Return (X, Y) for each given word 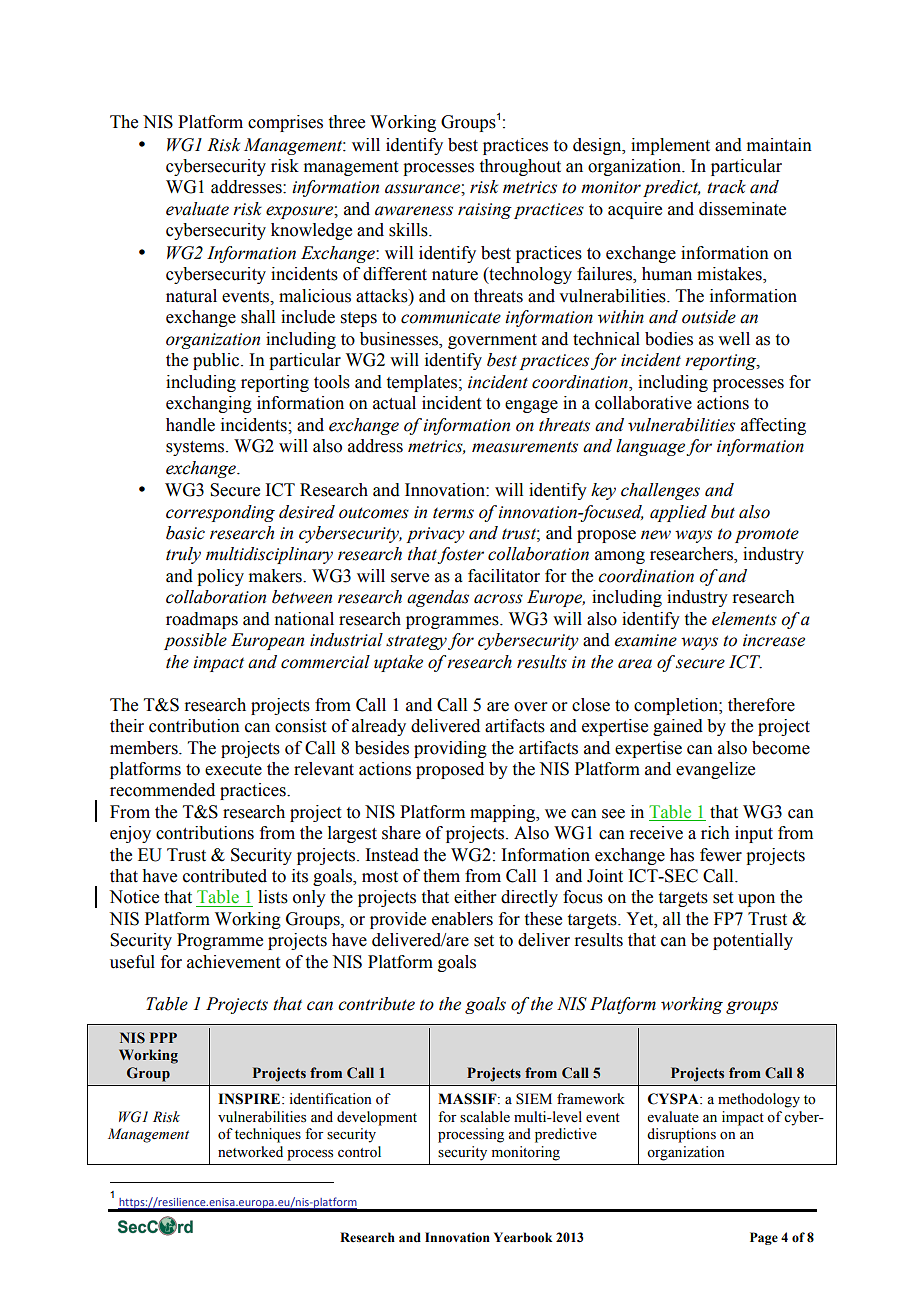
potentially (753, 941)
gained (678, 727)
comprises (285, 123)
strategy (416, 642)
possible (195, 641)
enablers (462, 919)
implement (670, 146)
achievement (233, 962)
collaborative (643, 403)
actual (394, 403)
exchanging (209, 404)
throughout (520, 167)
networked (250, 1152)
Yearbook (523, 1237)
